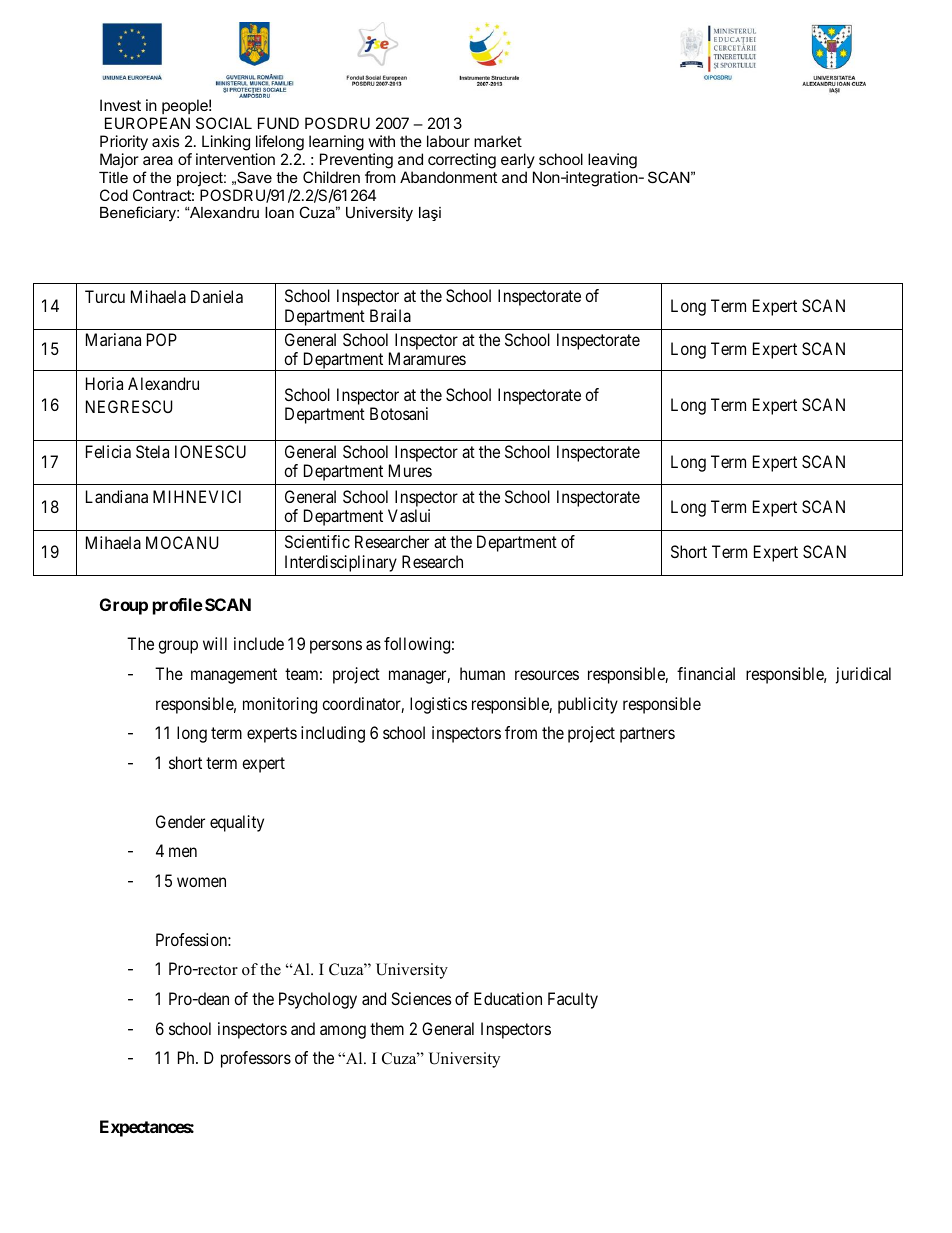 The width and height of the document is (952, 1233). What do you see at coordinates (438, 705) in the document?
I see `logistics` at bounding box center [438, 705].
